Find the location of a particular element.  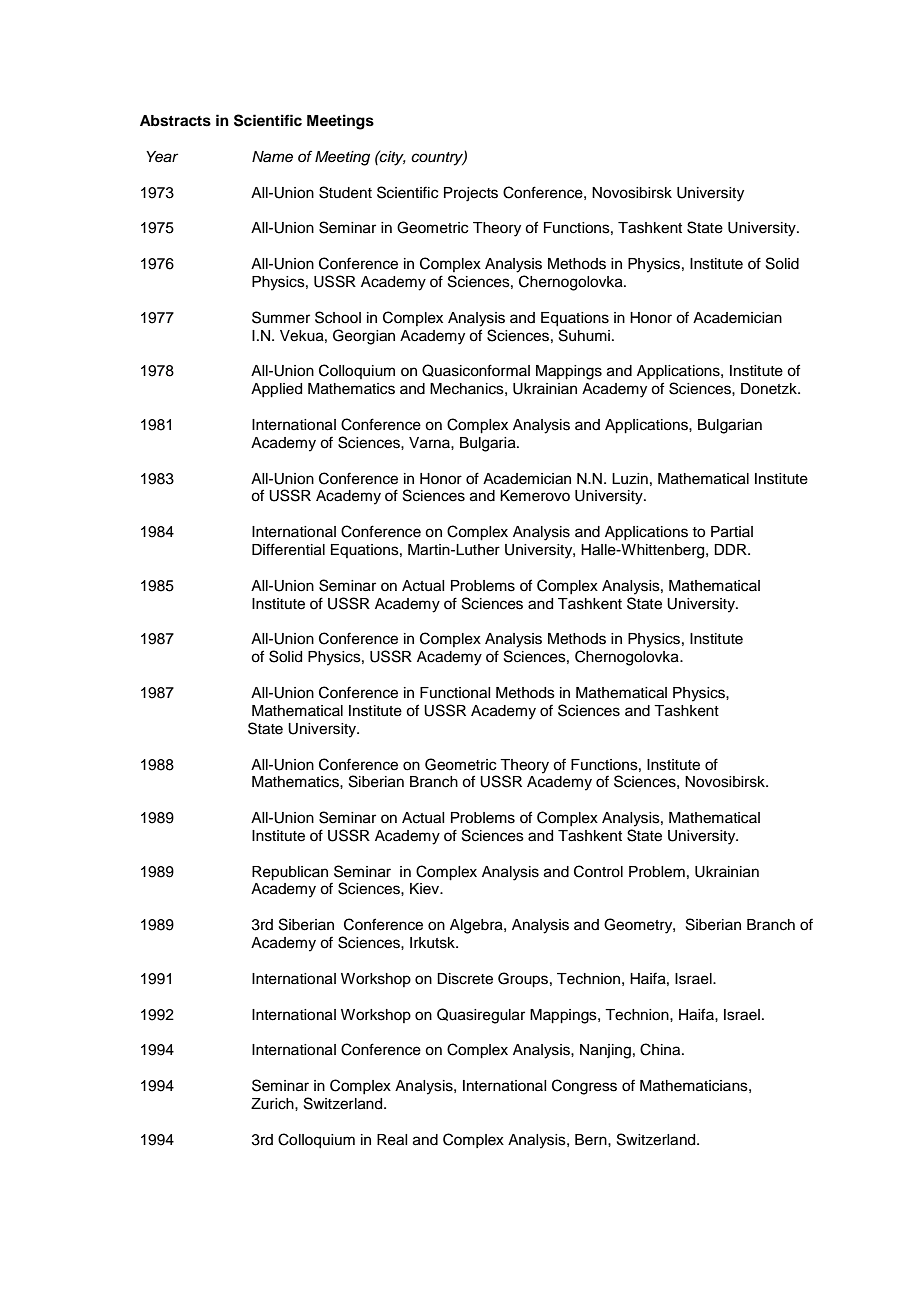

Differential is located at coordinates (288, 549).
